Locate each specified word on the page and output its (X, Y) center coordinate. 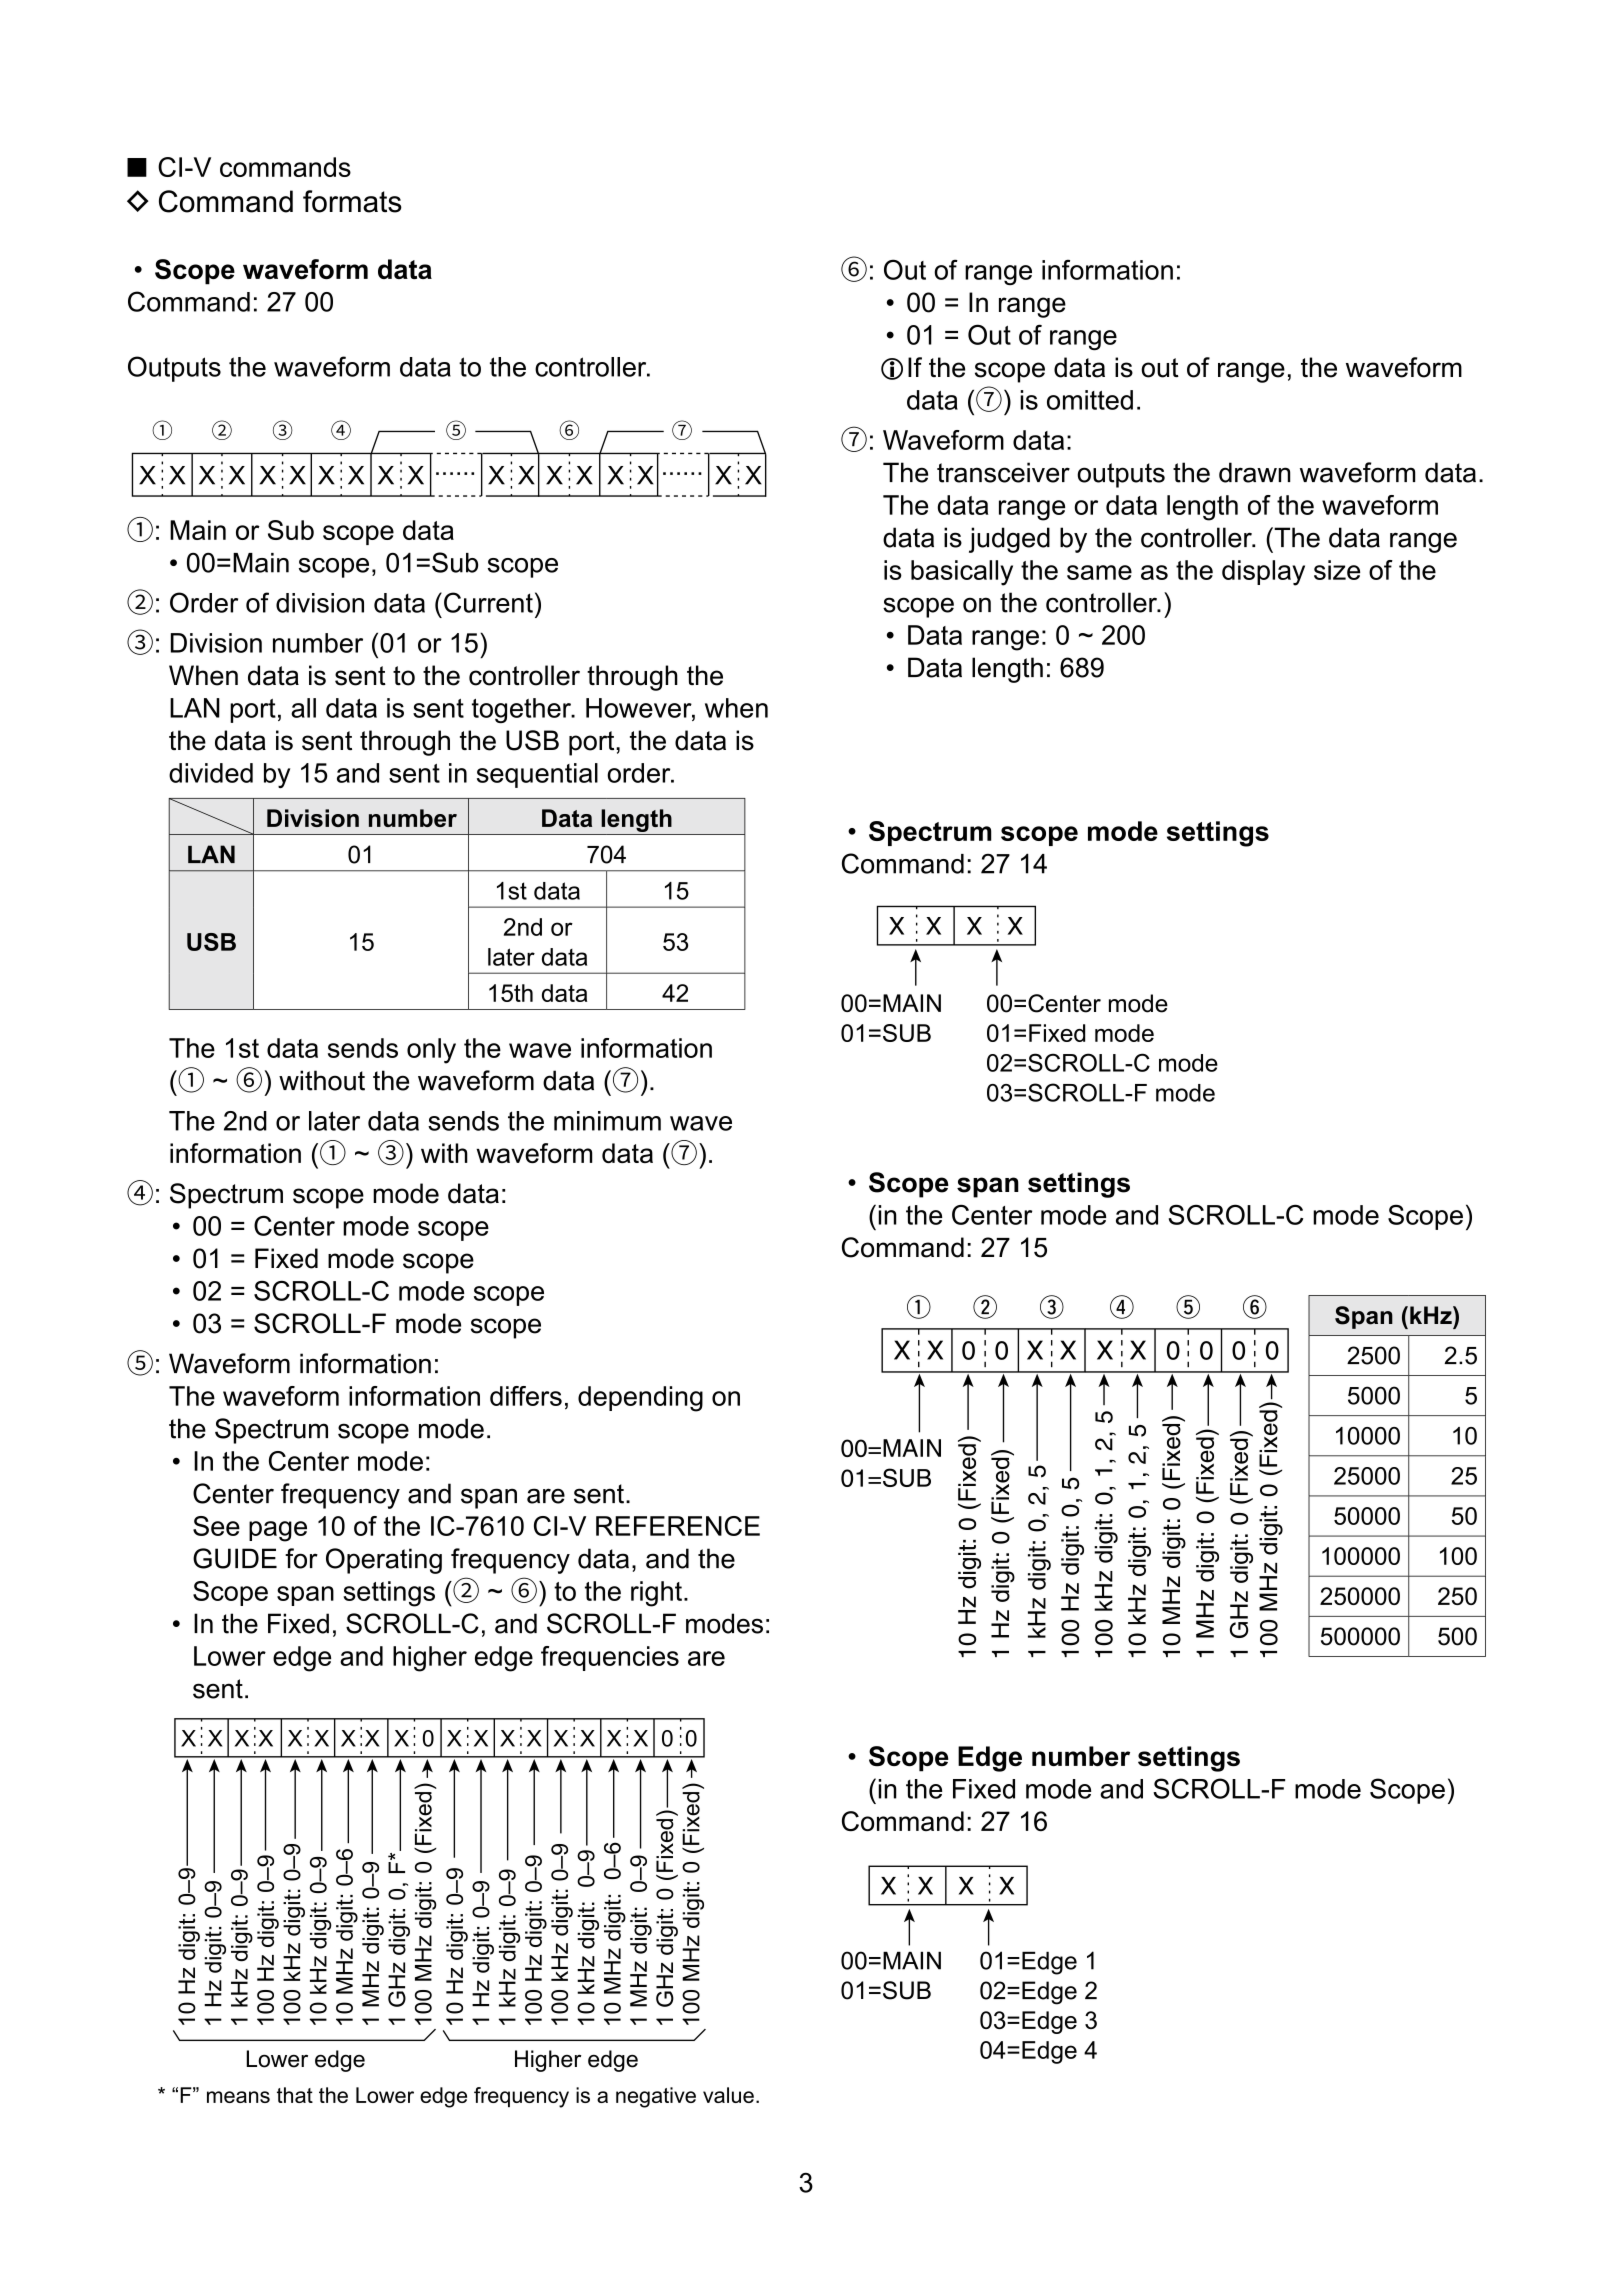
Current (488, 602)
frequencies (610, 1658)
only (431, 1051)
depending (640, 1399)
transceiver (1003, 472)
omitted (1090, 400)
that (295, 2095)
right (656, 1594)
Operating (384, 1561)
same (1099, 572)
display (1263, 573)
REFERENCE (678, 1526)
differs (526, 1396)
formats (352, 201)
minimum (607, 1121)
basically (962, 573)
